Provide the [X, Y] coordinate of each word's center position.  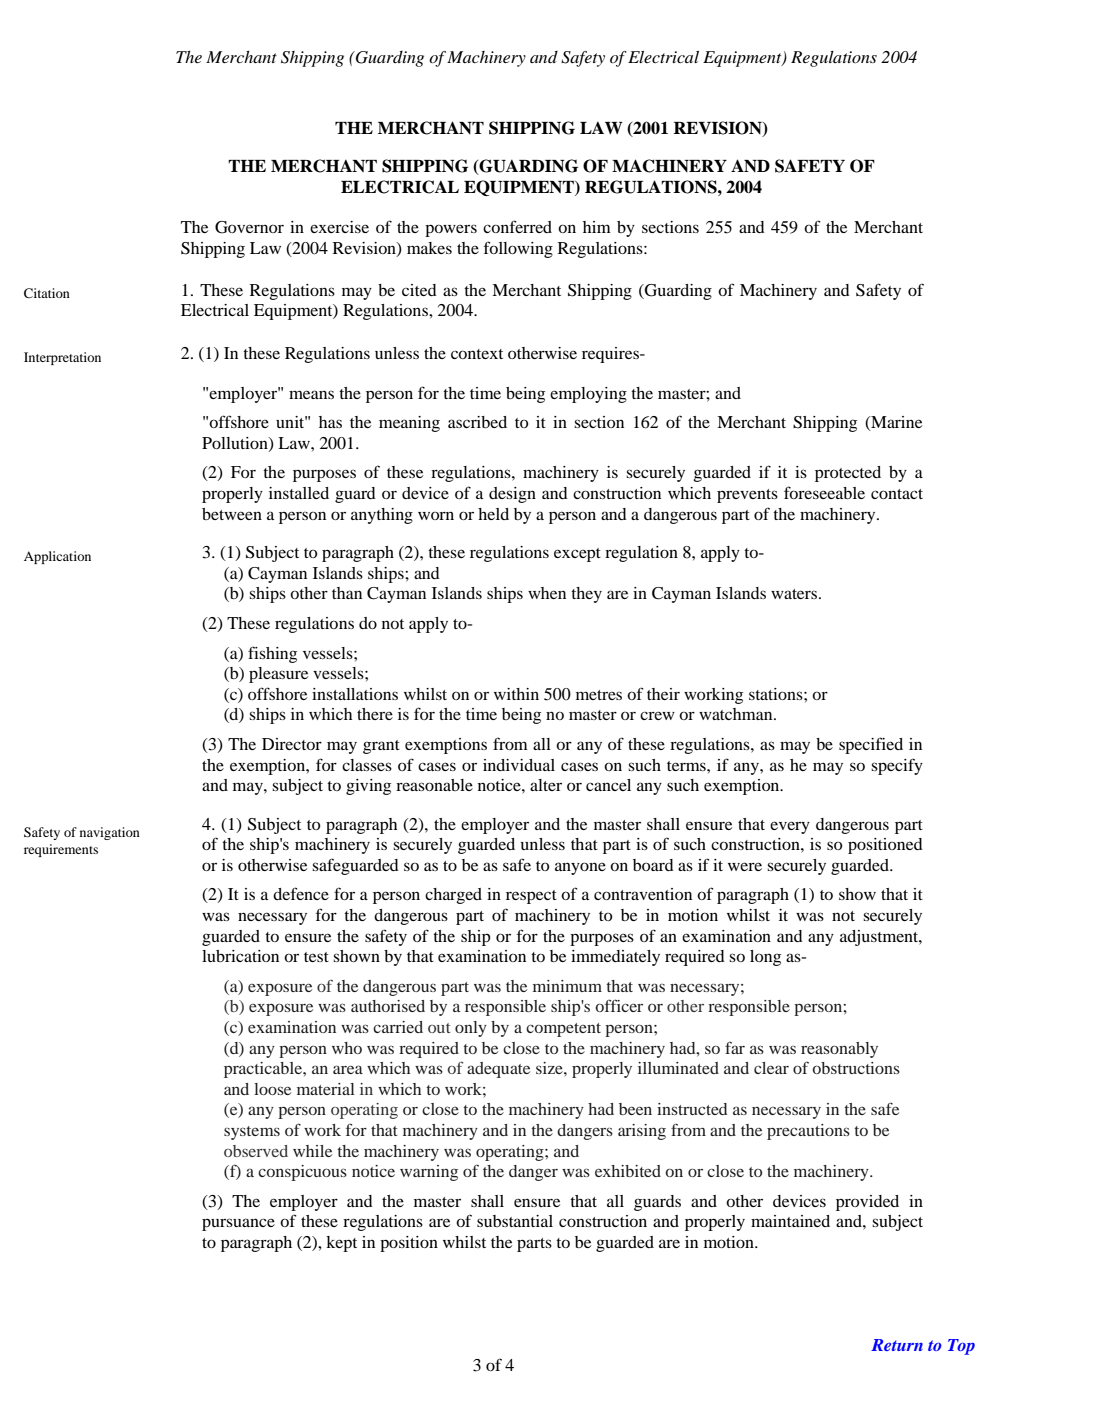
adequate [498, 1070]
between [232, 514]
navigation [110, 833]
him [597, 227]
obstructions [856, 1068]
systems [252, 1133]
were [745, 866]
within [516, 694]
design [512, 495]
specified [871, 745]
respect [531, 897]
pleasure [278, 675]
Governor [249, 227]
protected [848, 474]
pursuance [238, 1224]
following [518, 249]
